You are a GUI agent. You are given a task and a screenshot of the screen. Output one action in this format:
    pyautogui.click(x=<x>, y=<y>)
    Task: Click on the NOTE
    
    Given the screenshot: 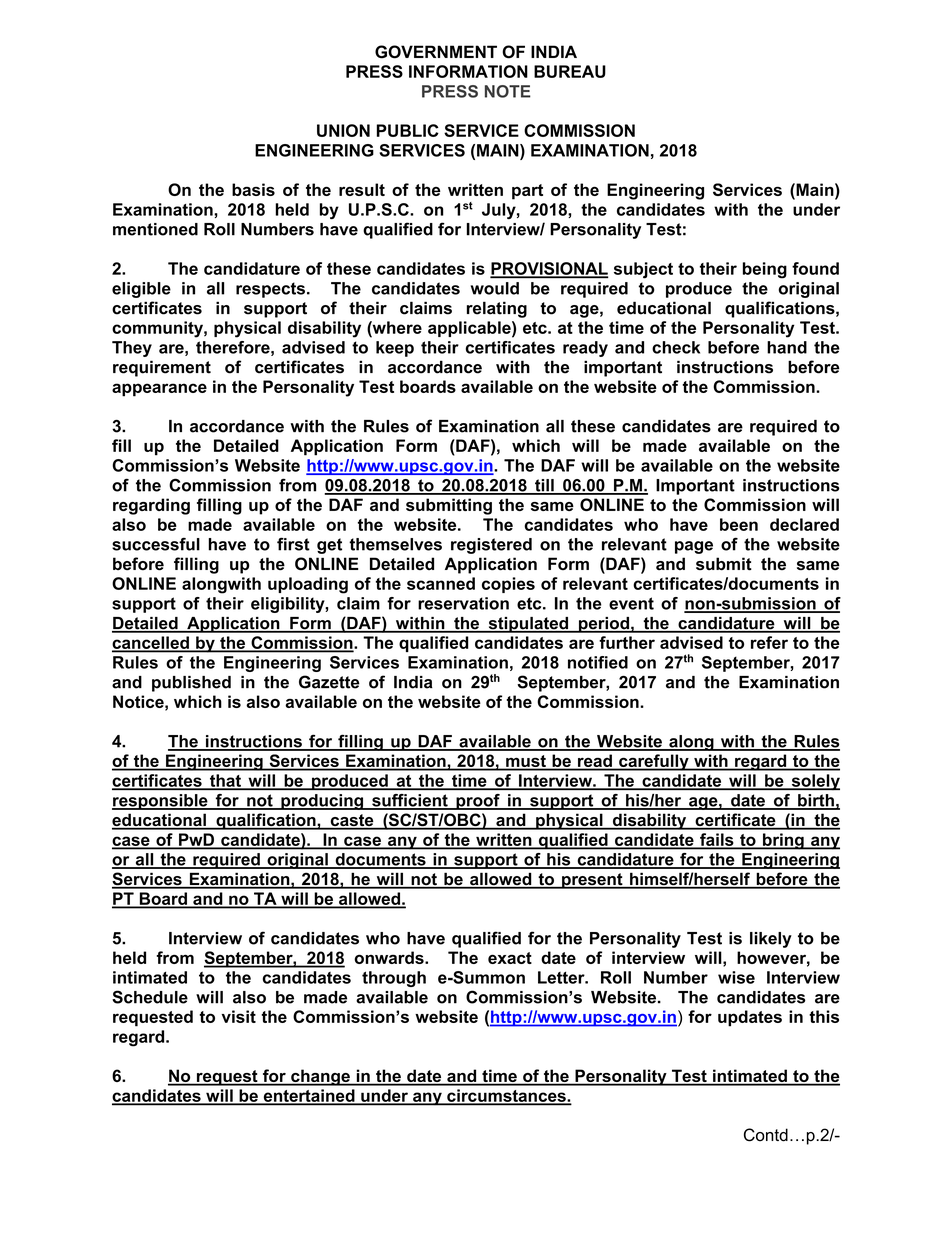 What is the action you would take?
    pyautogui.click(x=508, y=91)
